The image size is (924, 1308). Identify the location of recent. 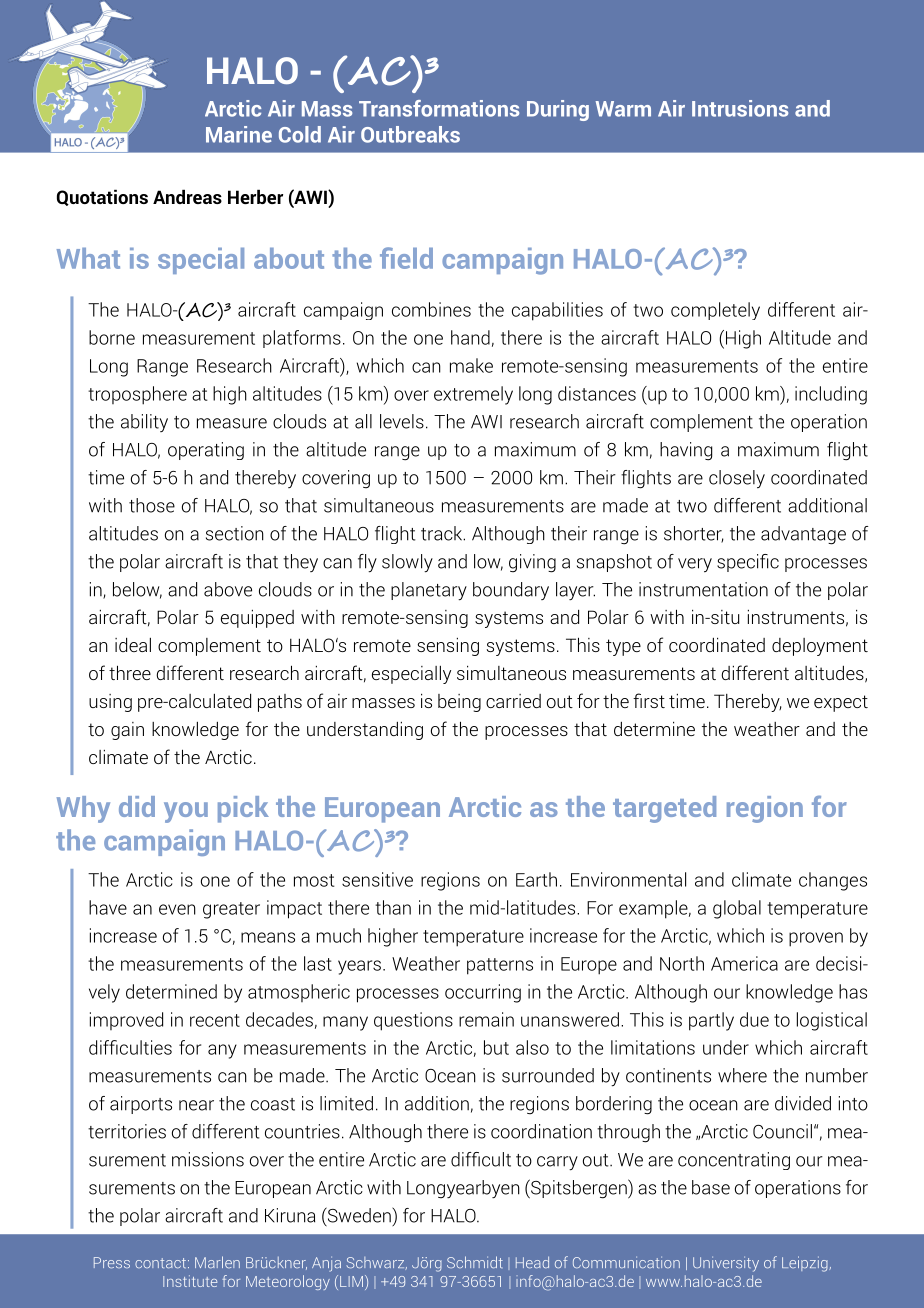
(215, 1020).
